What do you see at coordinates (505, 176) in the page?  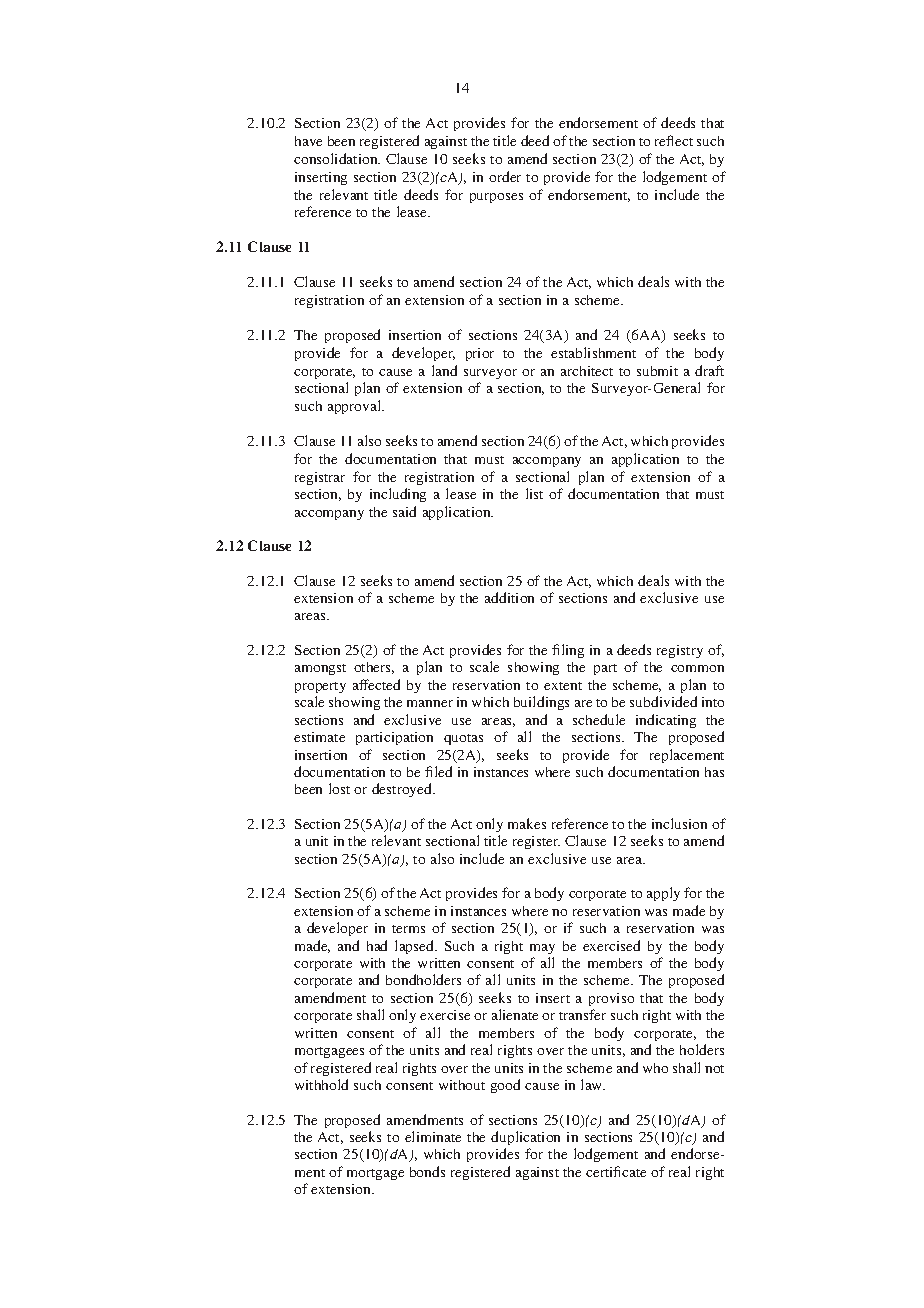 I see `order` at bounding box center [505, 176].
